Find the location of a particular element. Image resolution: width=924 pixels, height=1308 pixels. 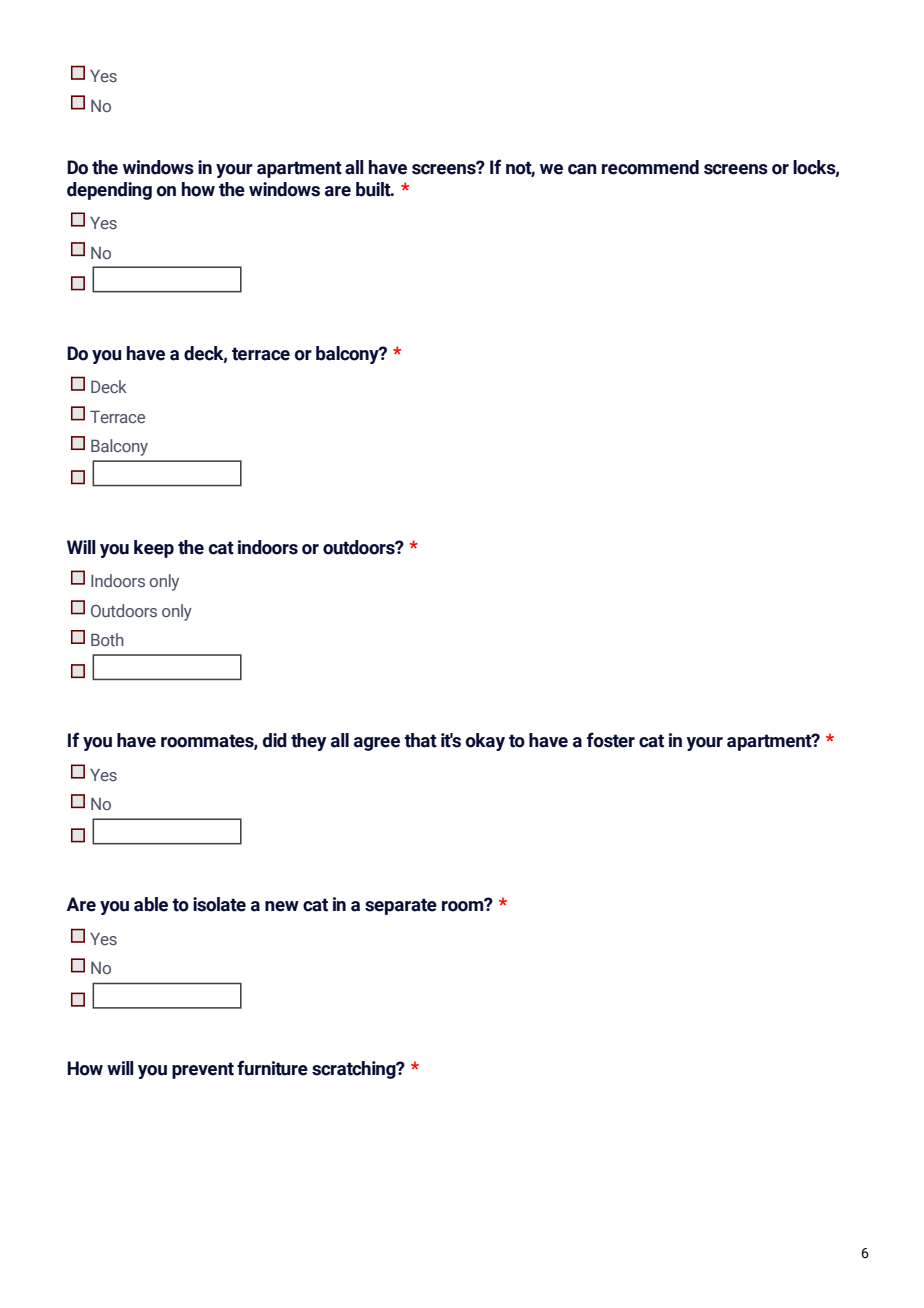

did is located at coordinates (275, 740).
